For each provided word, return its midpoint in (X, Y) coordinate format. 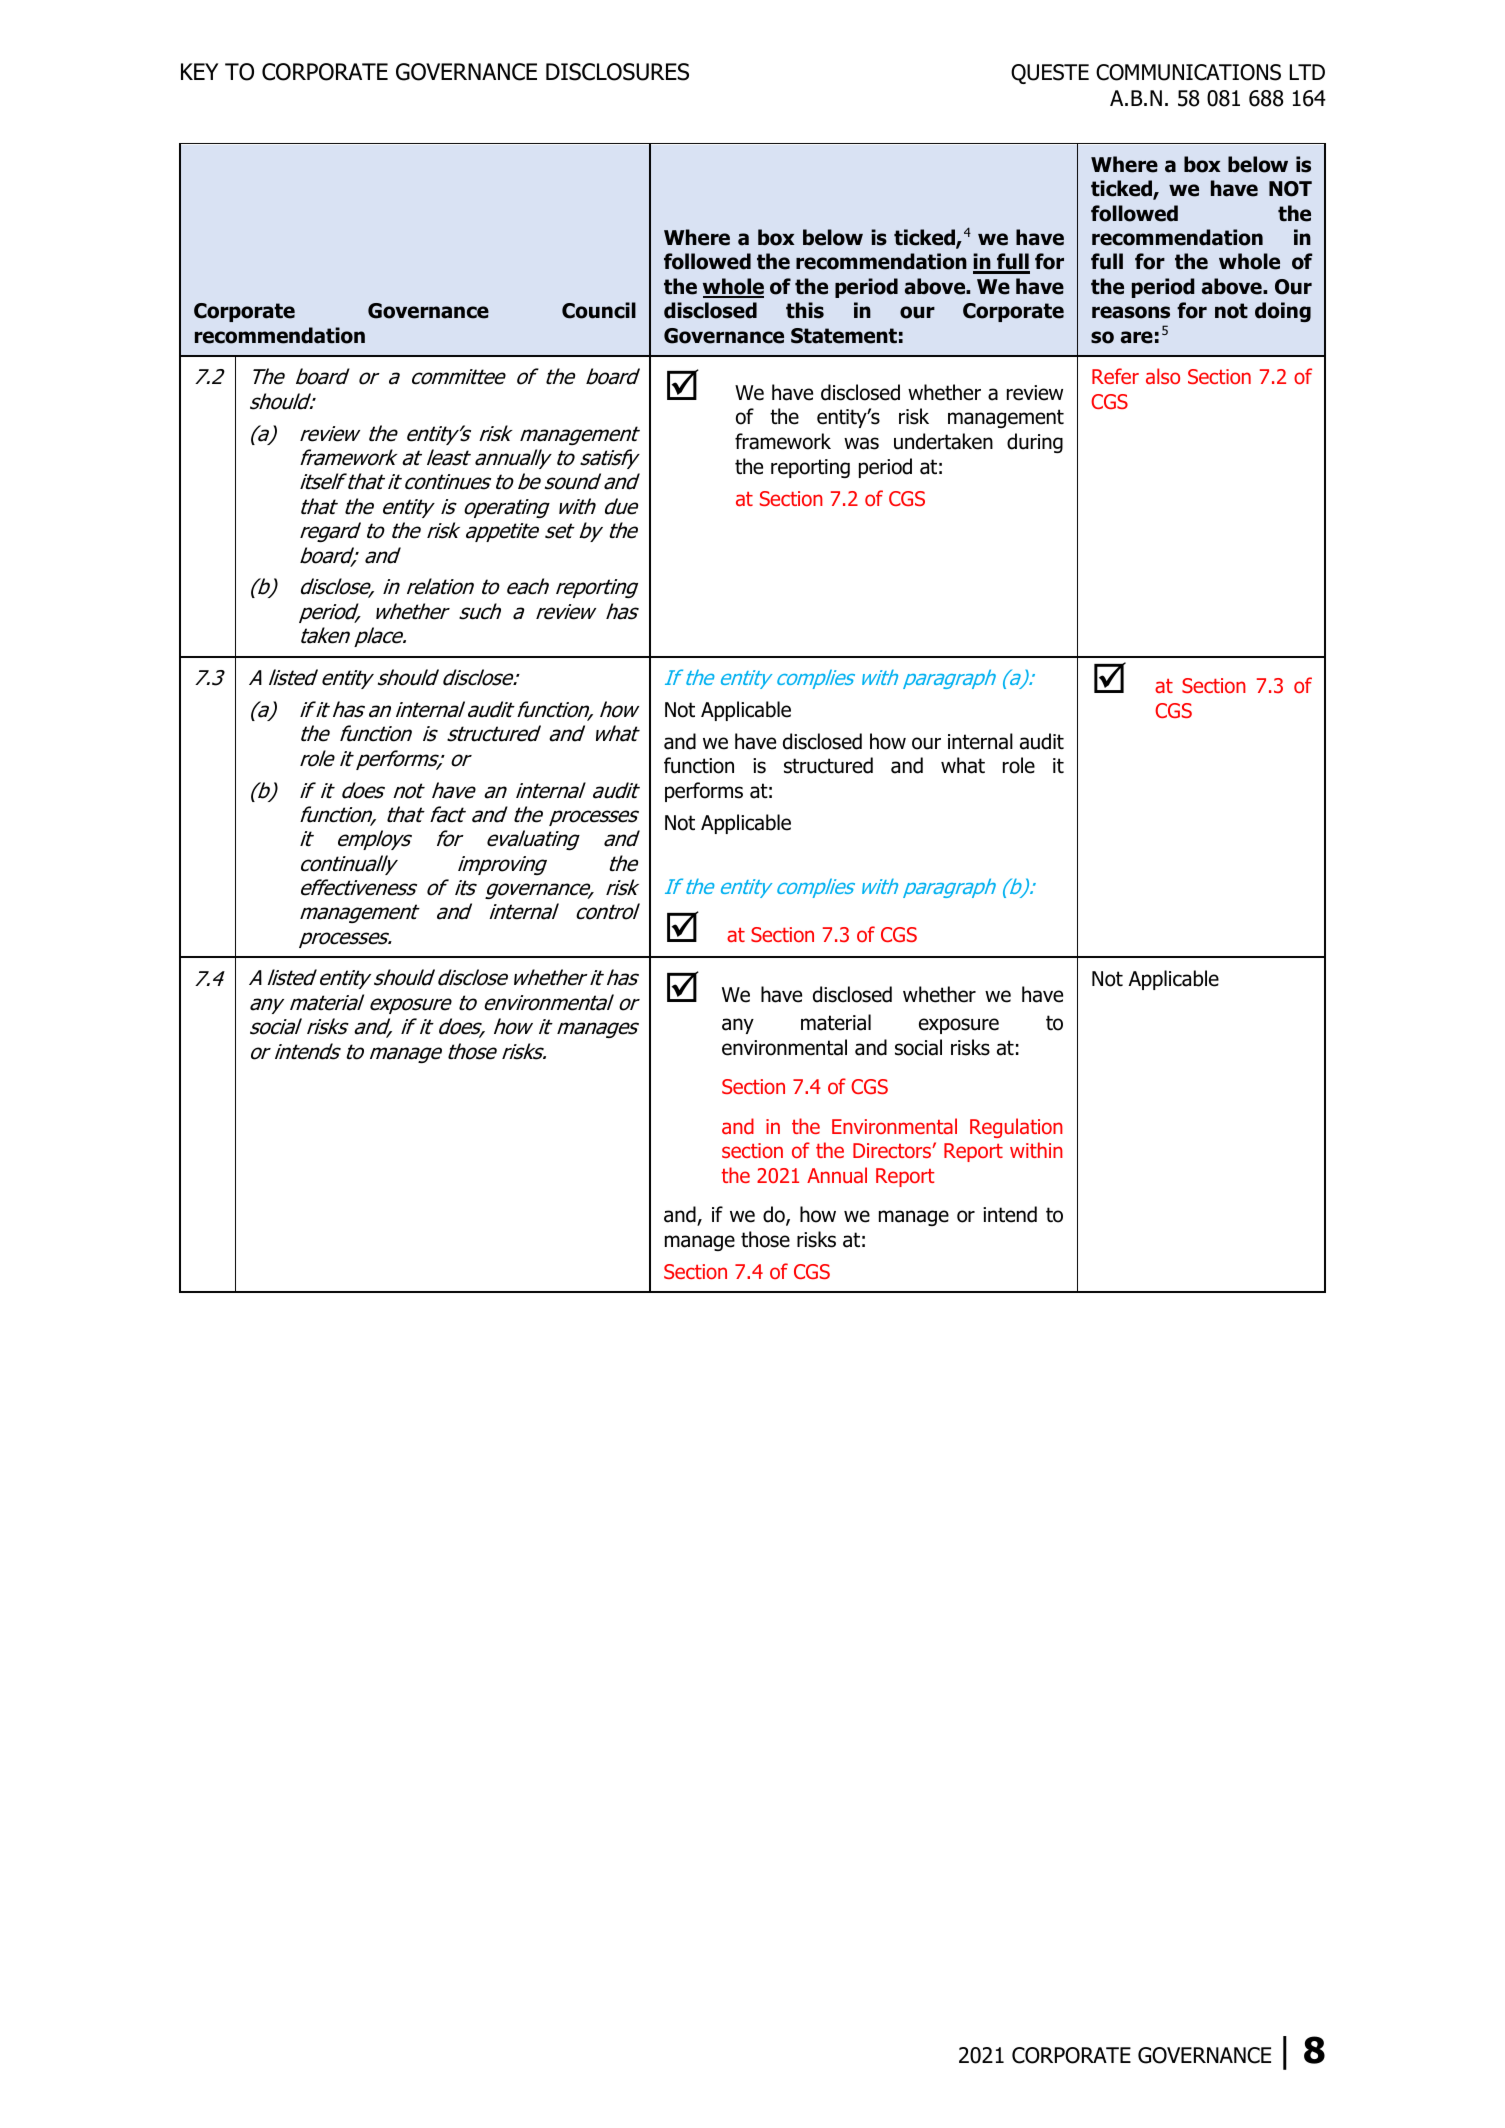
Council (599, 310)
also (1163, 376)
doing (1283, 312)
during (1035, 443)
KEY (199, 71)
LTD (1307, 72)
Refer (1115, 376)
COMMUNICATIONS (1188, 72)
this (805, 310)
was (861, 443)
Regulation (1016, 1128)
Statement (844, 336)
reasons (1131, 312)
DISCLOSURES (617, 72)
